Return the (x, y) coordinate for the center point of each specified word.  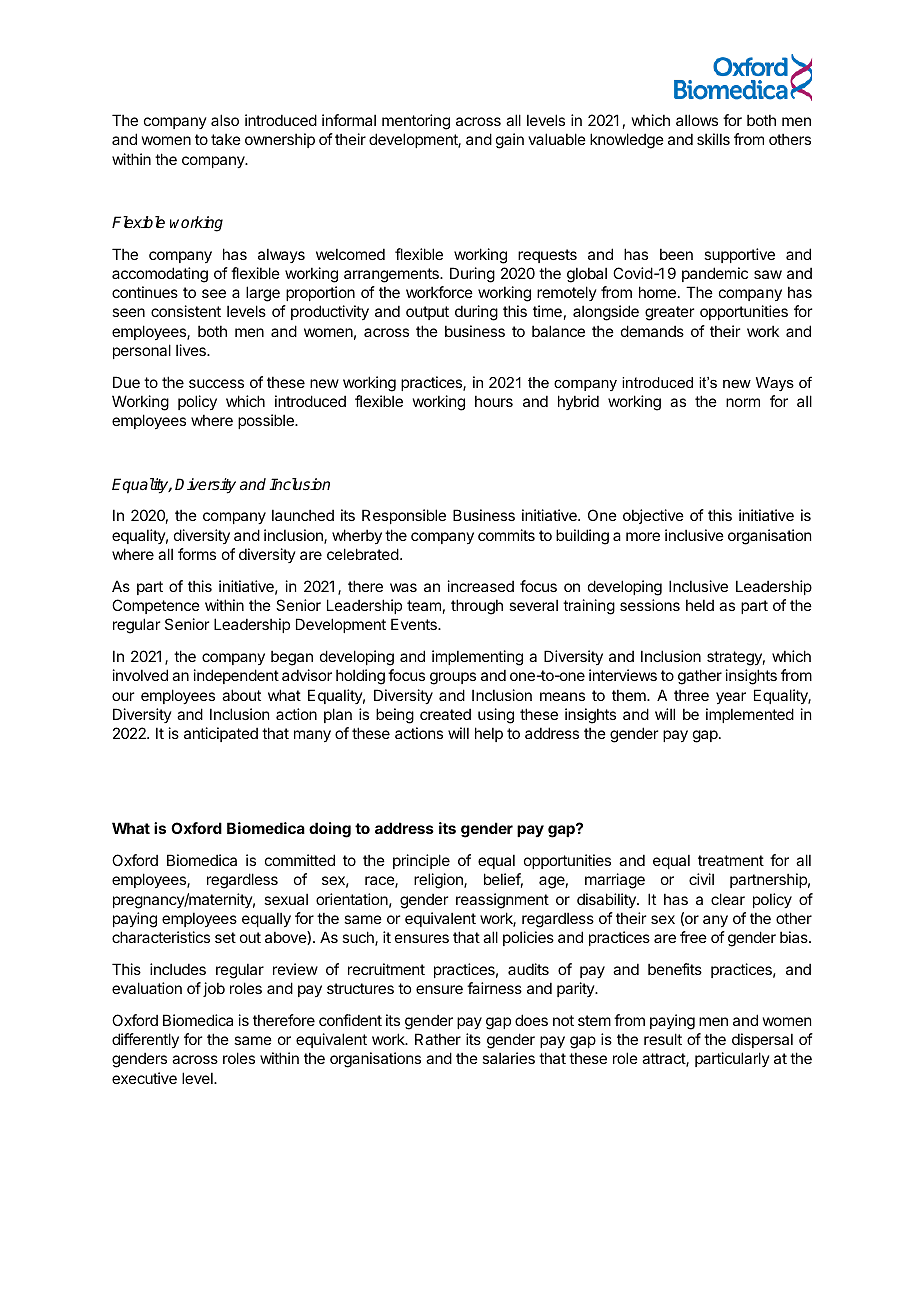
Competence (156, 606)
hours (494, 401)
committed (300, 860)
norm (743, 402)
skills (713, 139)
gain (510, 141)
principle (421, 861)
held (700, 605)
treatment (731, 860)
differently (145, 1040)
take (226, 139)
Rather (438, 1039)
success (216, 383)
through (477, 607)
